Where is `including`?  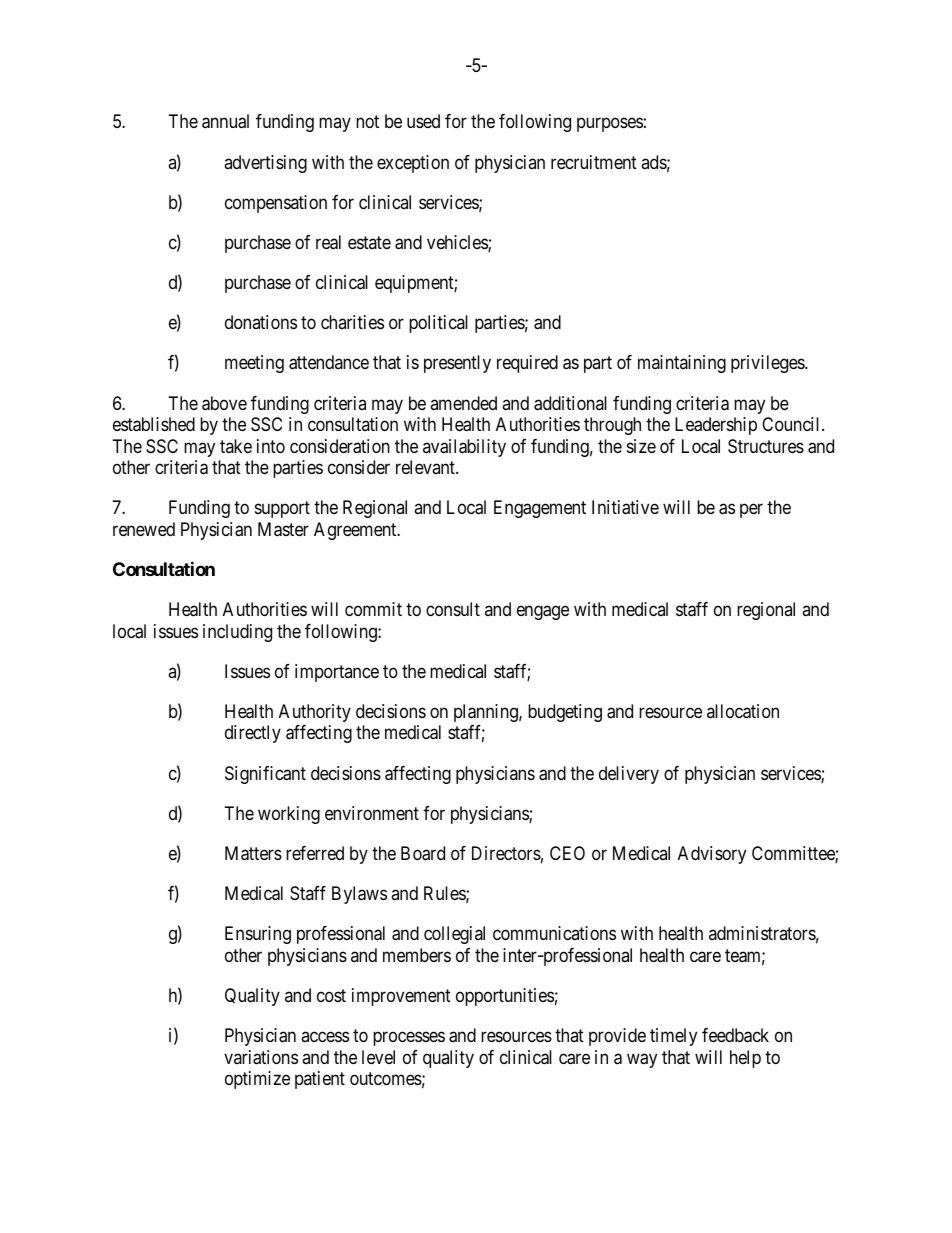
including is located at coordinates (237, 633).
